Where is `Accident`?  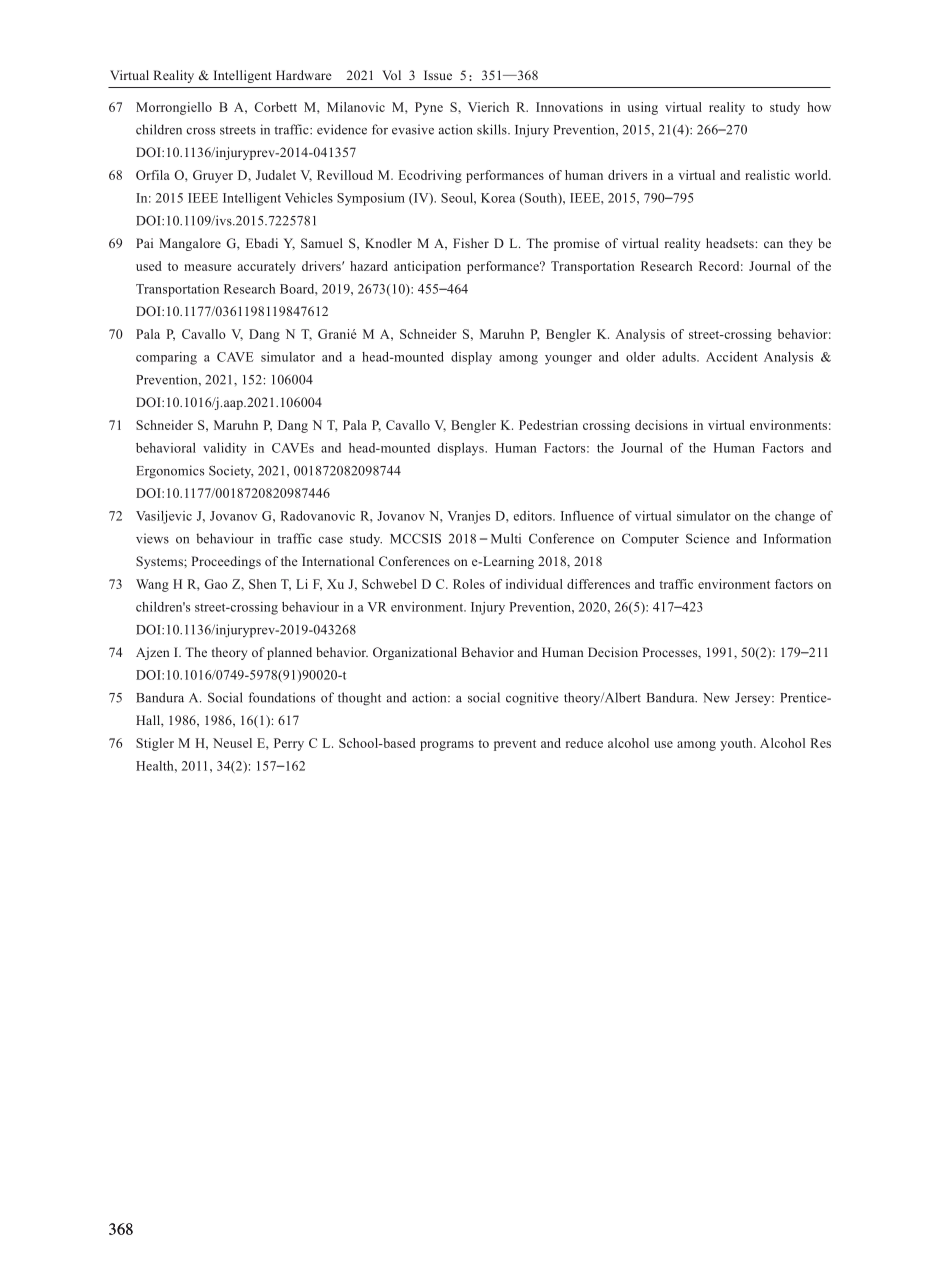 Accident is located at coordinates (732, 357).
